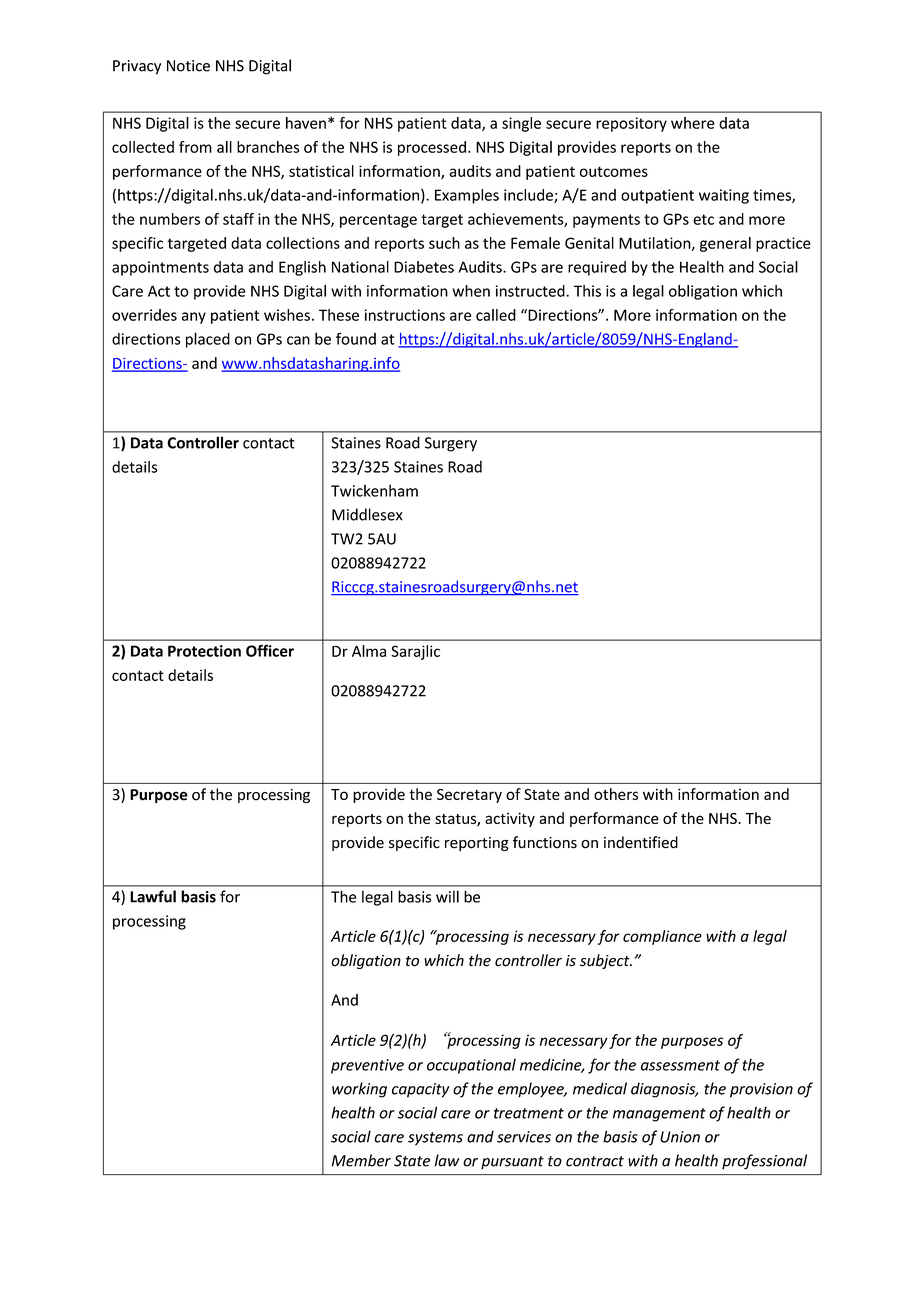 Image resolution: width=924 pixels, height=1308 pixels. Describe the element at coordinates (616, 794) in the screenshot. I see `others` at that location.
